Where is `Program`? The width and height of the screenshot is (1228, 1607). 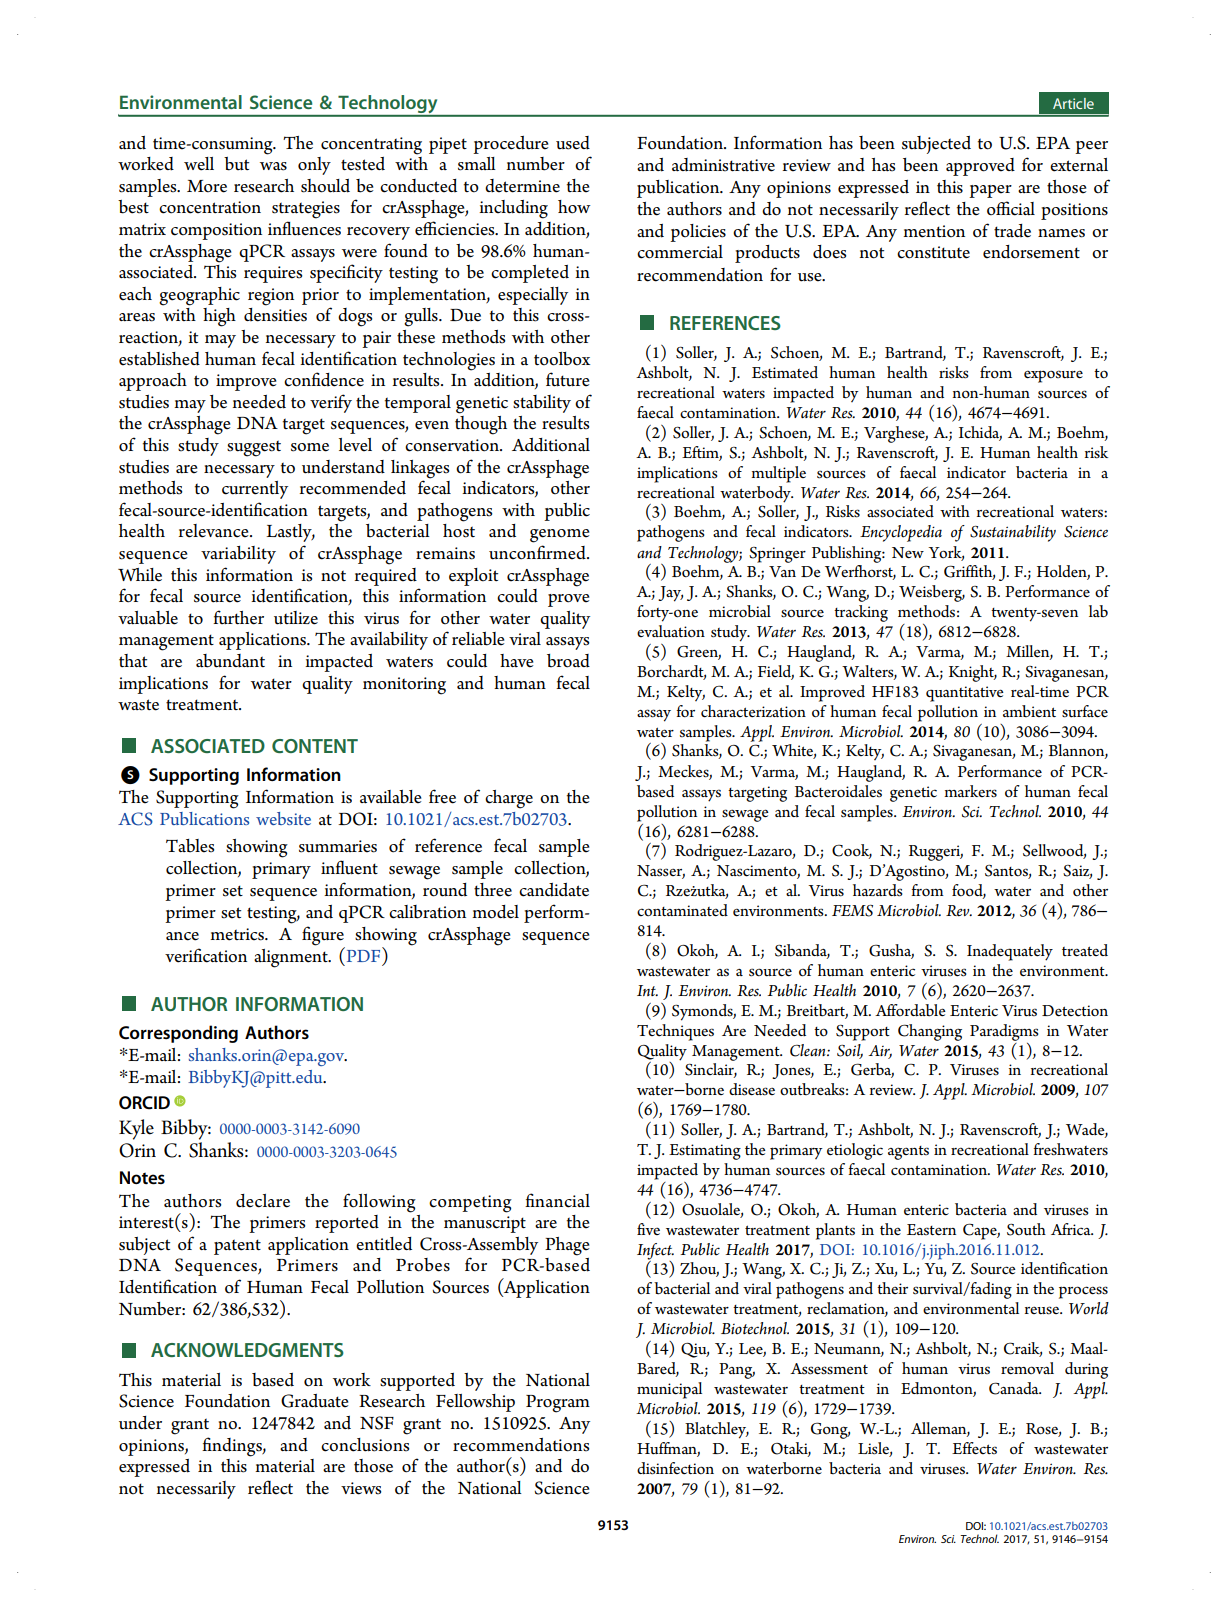
Program is located at coordinates (558, 1404).
